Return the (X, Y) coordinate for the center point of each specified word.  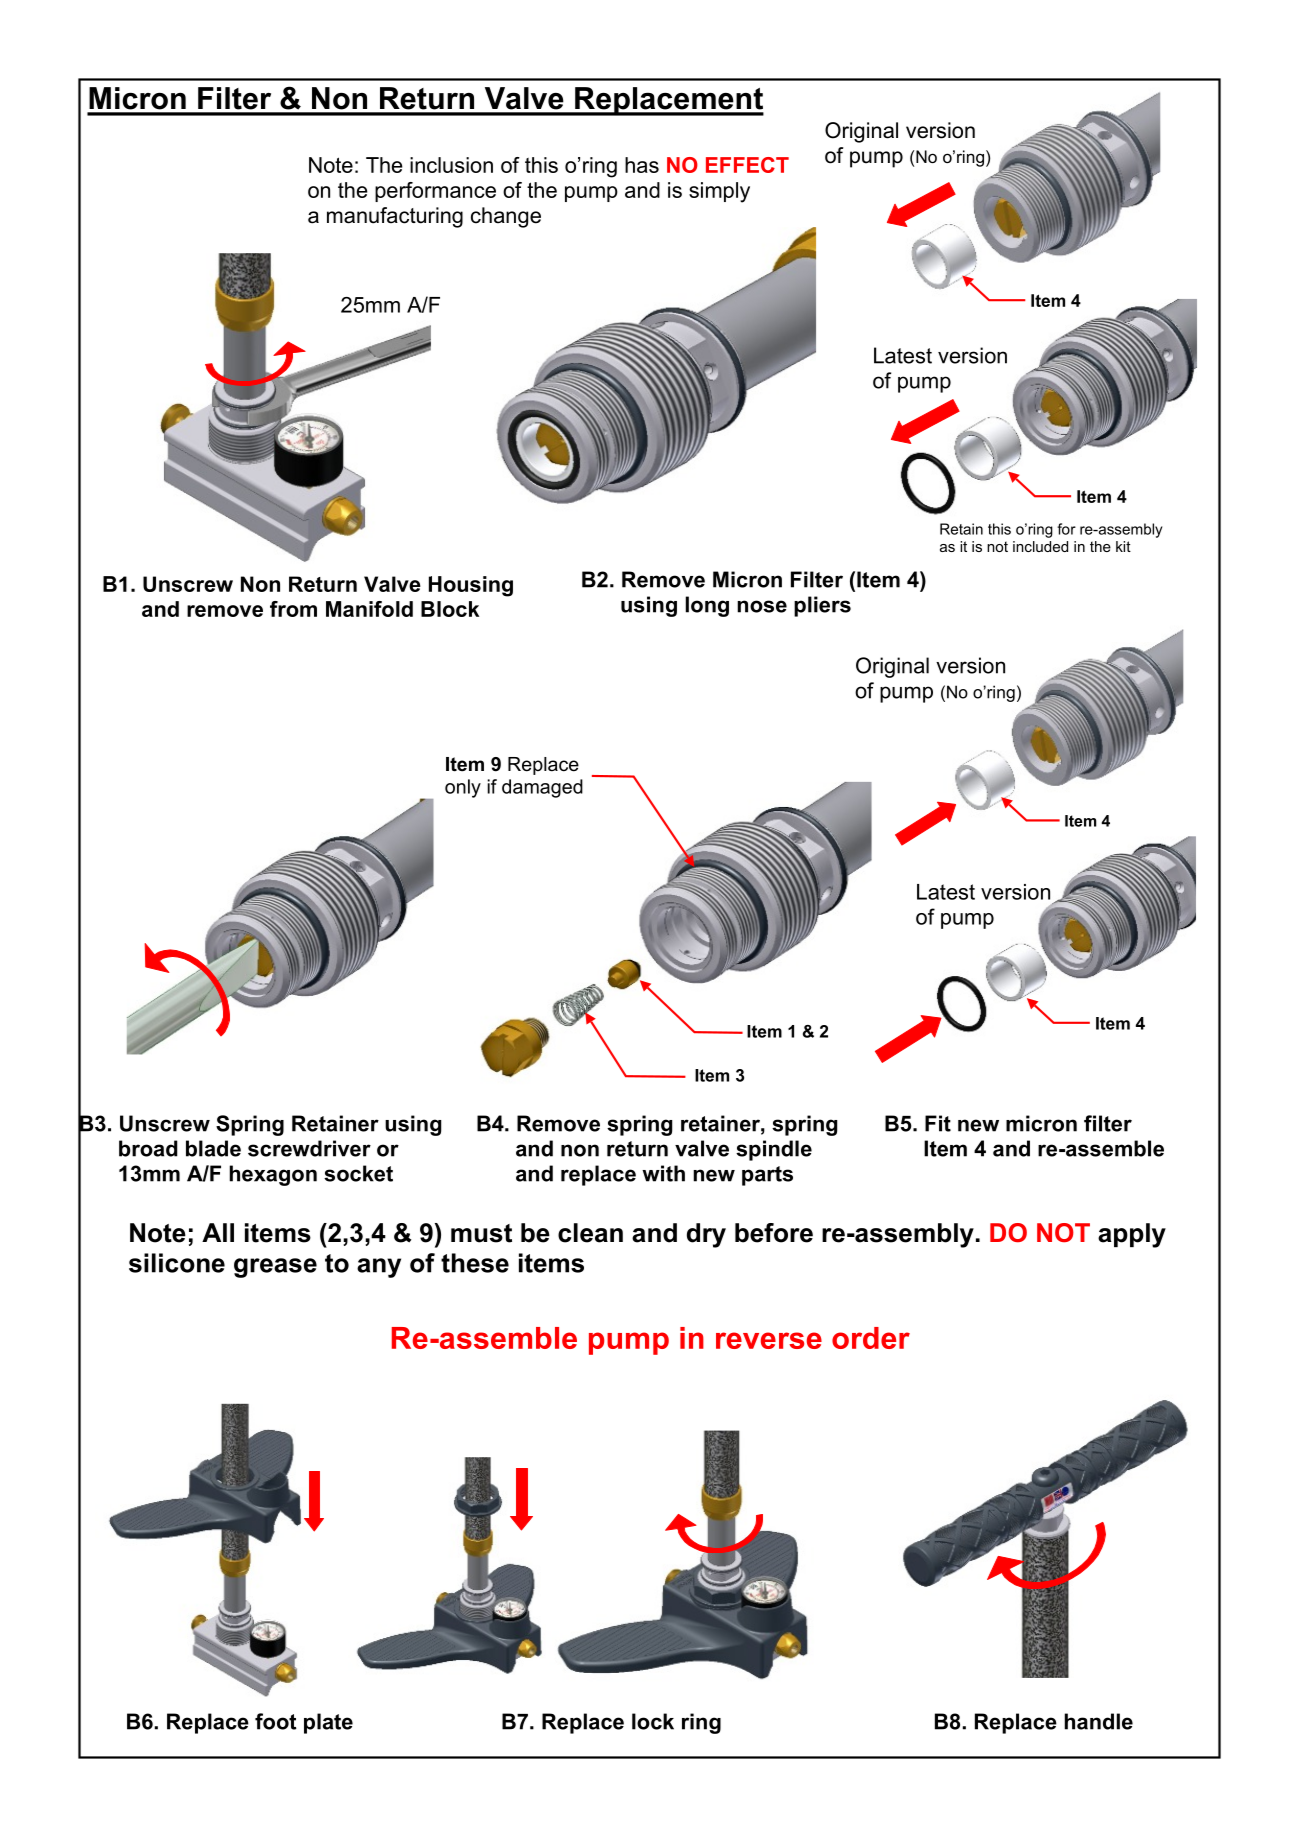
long (707, 606)
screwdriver (309, 1148)
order (871, 1338)
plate (328, 1723)
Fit (938, 1123)
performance (435, 192)
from (293, 609)
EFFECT (747, 165)
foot (275, 1721)
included (1040, 546)
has (642, 165)
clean (590, 1233)
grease (275, 1268)
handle (1099, 1721)
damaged (542, 788)
